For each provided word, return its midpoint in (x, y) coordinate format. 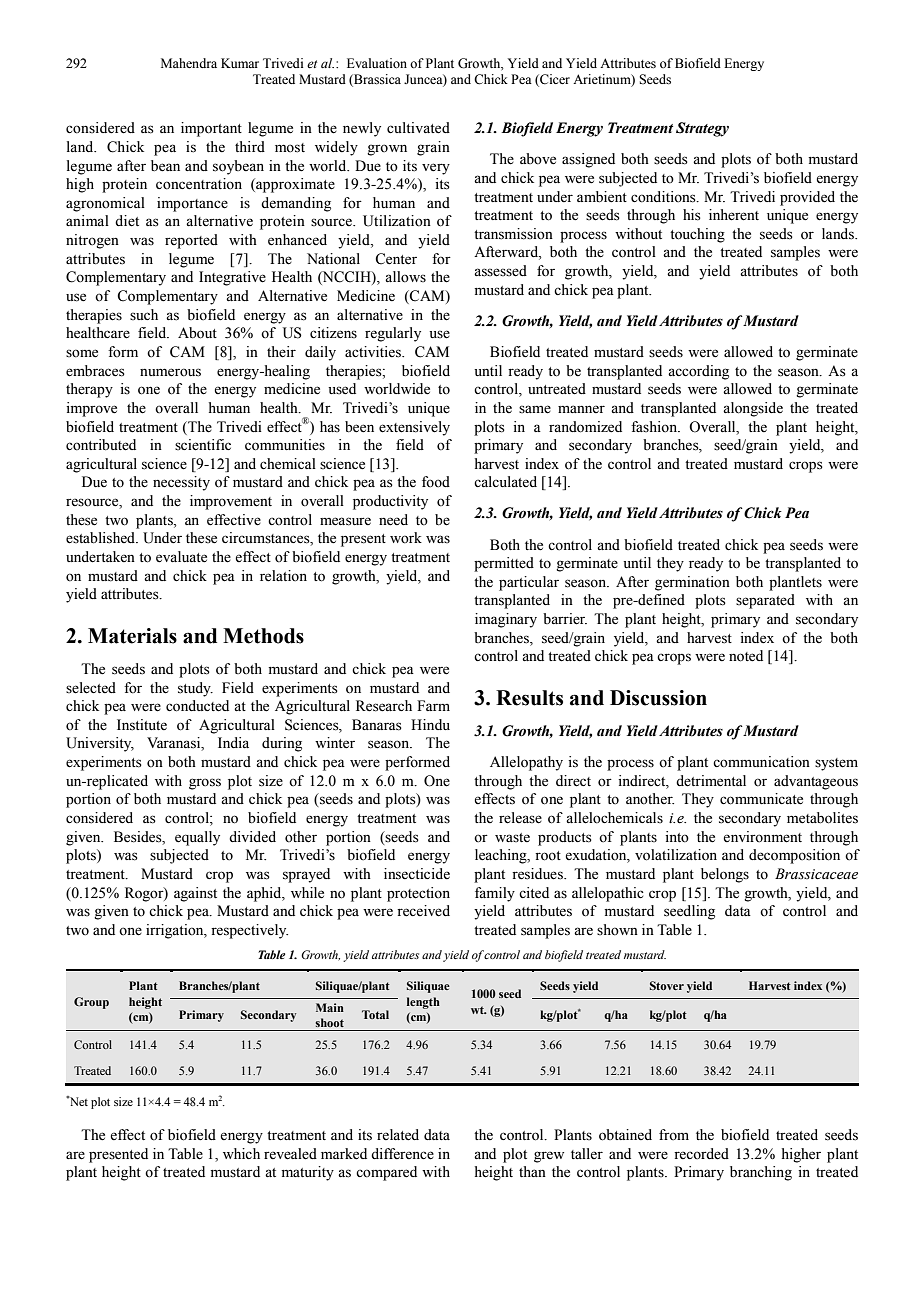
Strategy (702, 129)
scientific (203, 445)
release (520, 818)
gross (205, 784)
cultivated (418, 128)
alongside (753, 409)
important (211, 129)
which (241, 1153)
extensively (414, 428)
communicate (761, 799)
